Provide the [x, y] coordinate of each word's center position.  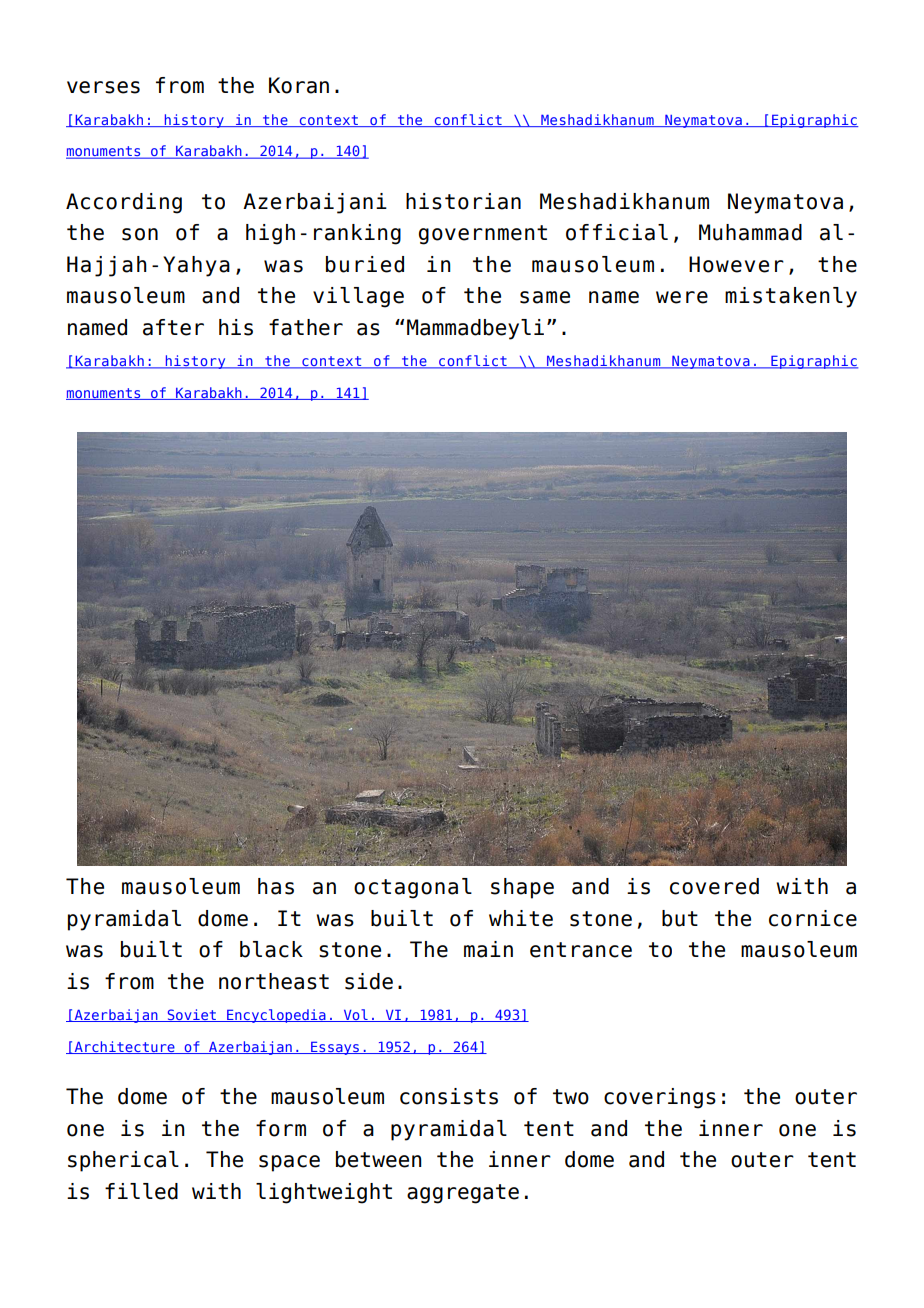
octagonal [413, 888]
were [682, 297]
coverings [660, 1098]
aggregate [463, 1194]
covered [714, 886]
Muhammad [750, 232]
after [173, 327]
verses [103, 87]
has [276, 886]
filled [141, 1191]
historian [463, 201]
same [545, 297]
